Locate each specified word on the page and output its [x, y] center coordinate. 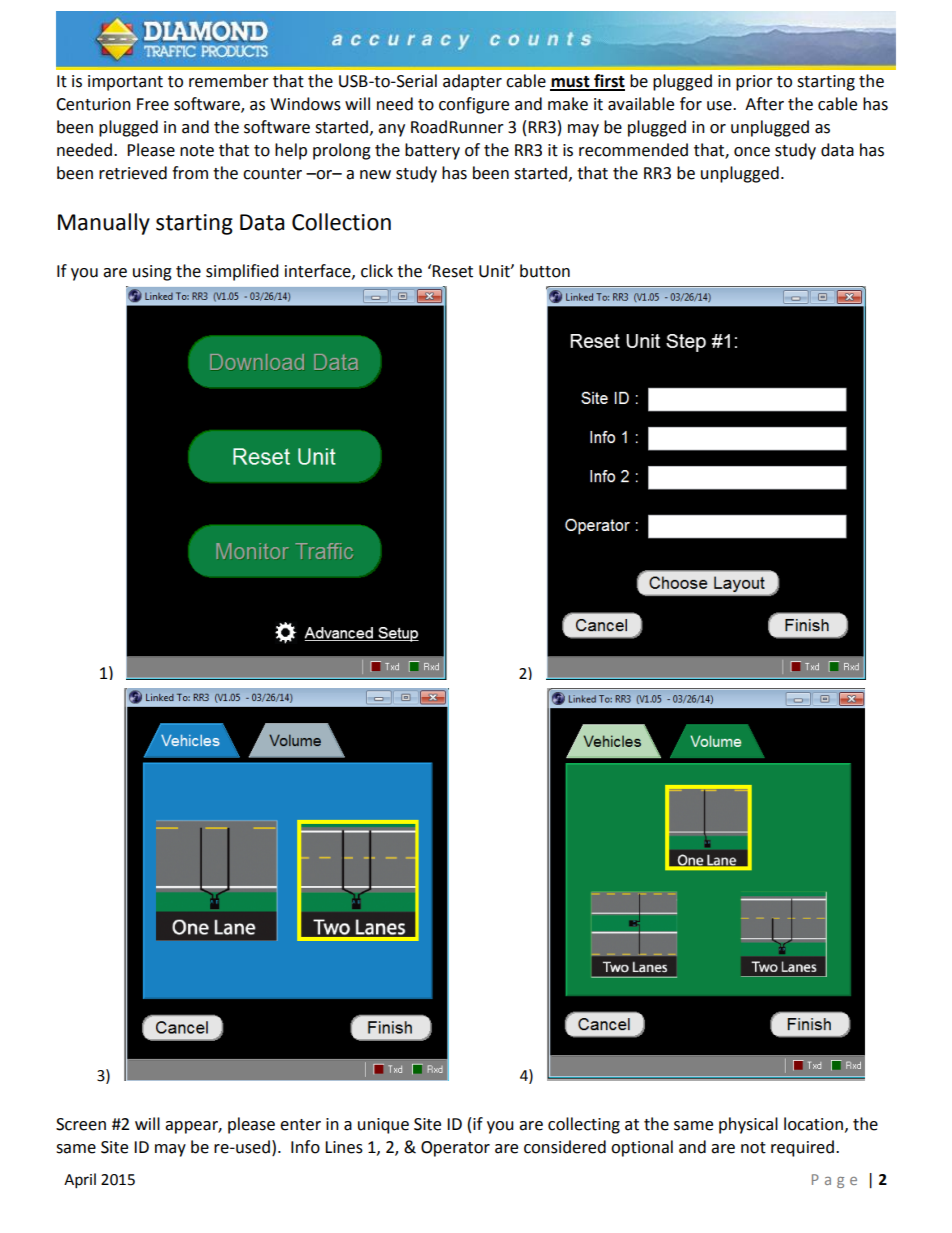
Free [153, 104]
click [377, 271]
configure [474, 105]
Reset [452, 271]
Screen [81, 1124]
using [152, 273]
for [691, 104]
